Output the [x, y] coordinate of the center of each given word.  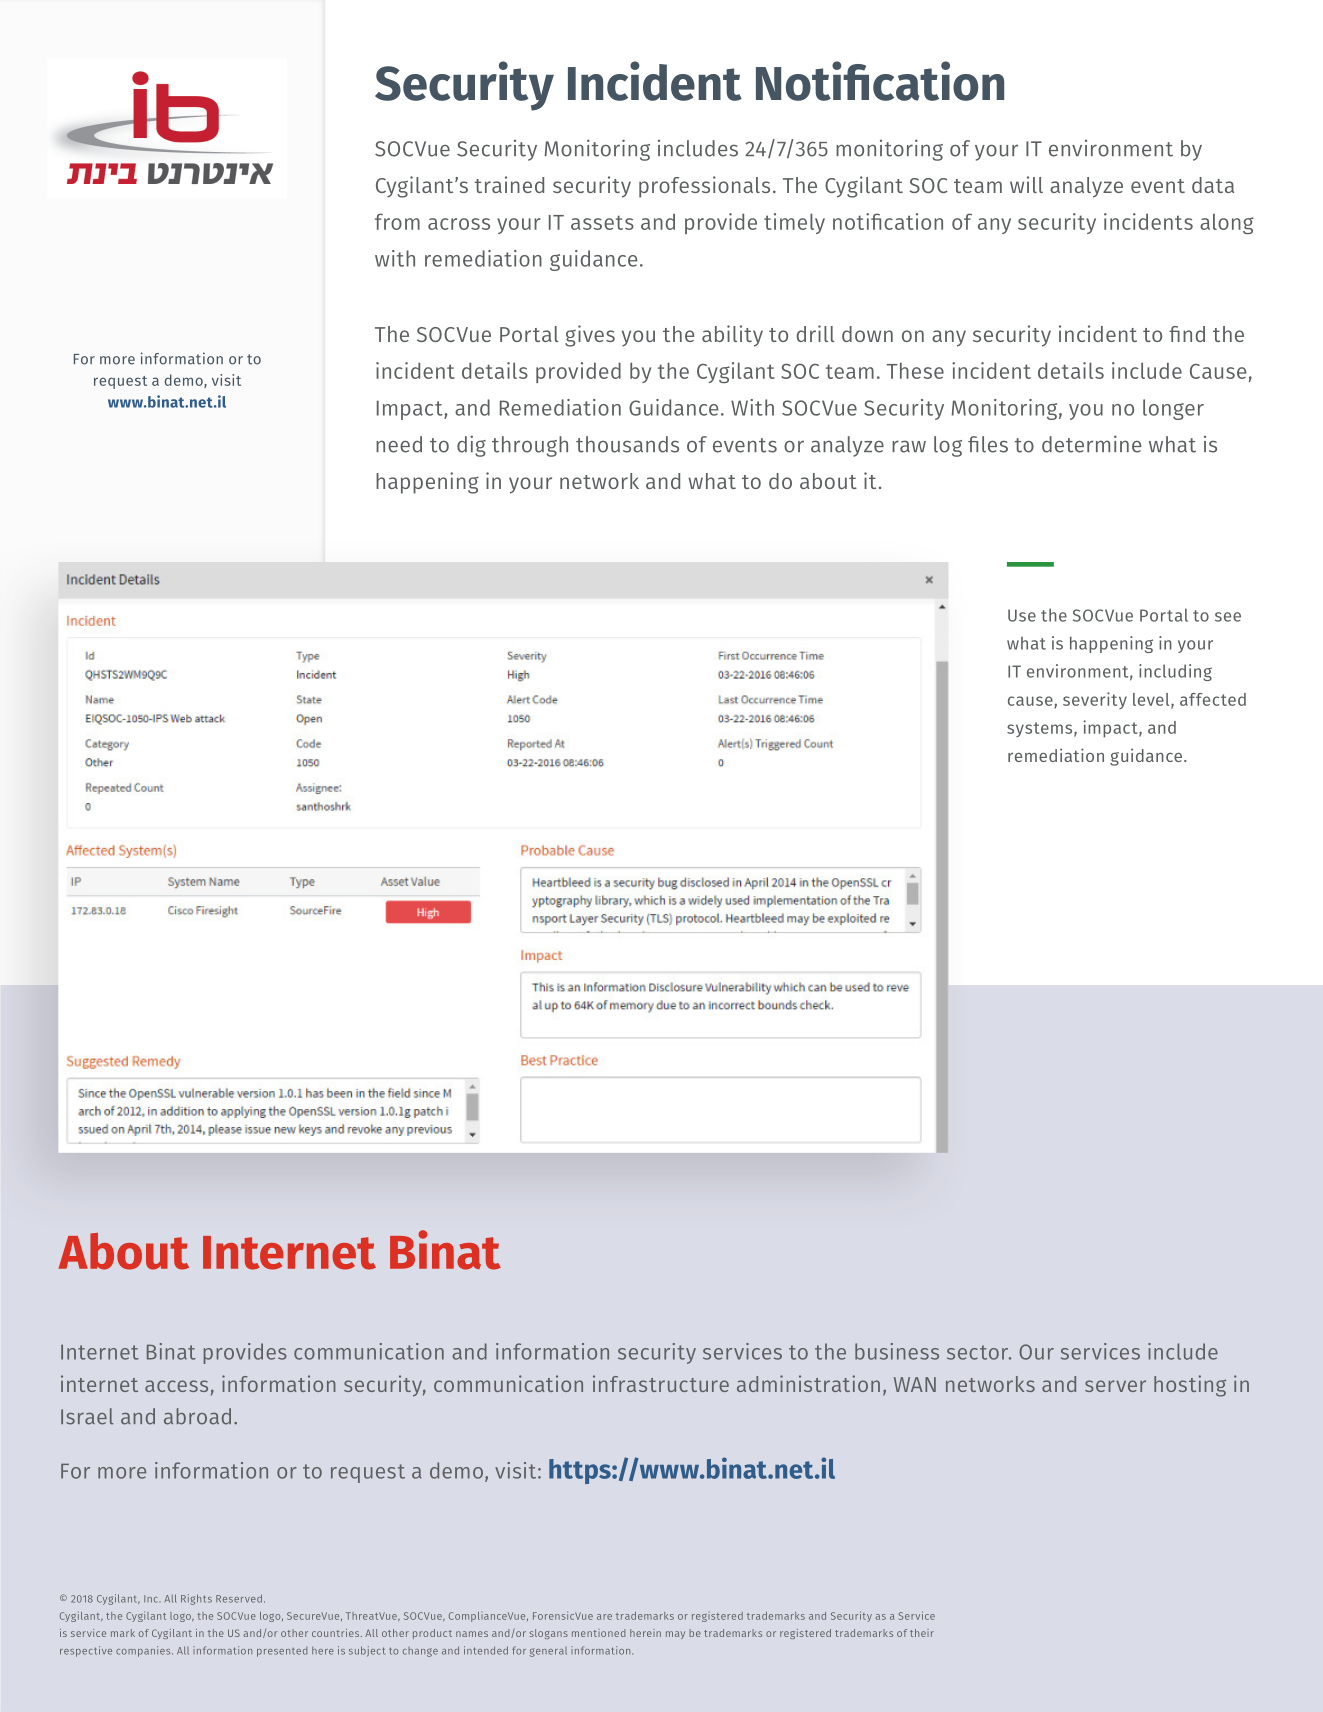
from [397, 221]
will [1026, 184]
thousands [627, 444]
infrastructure [661, 1383]
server [1115, 1386]
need [399, 444]
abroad [197, 1416]
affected [1213, 699]
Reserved [239, 1598]
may [675, 1635]
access [176, 1386]
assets [602, 222]
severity [1095, 700]
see [1228, 617]
